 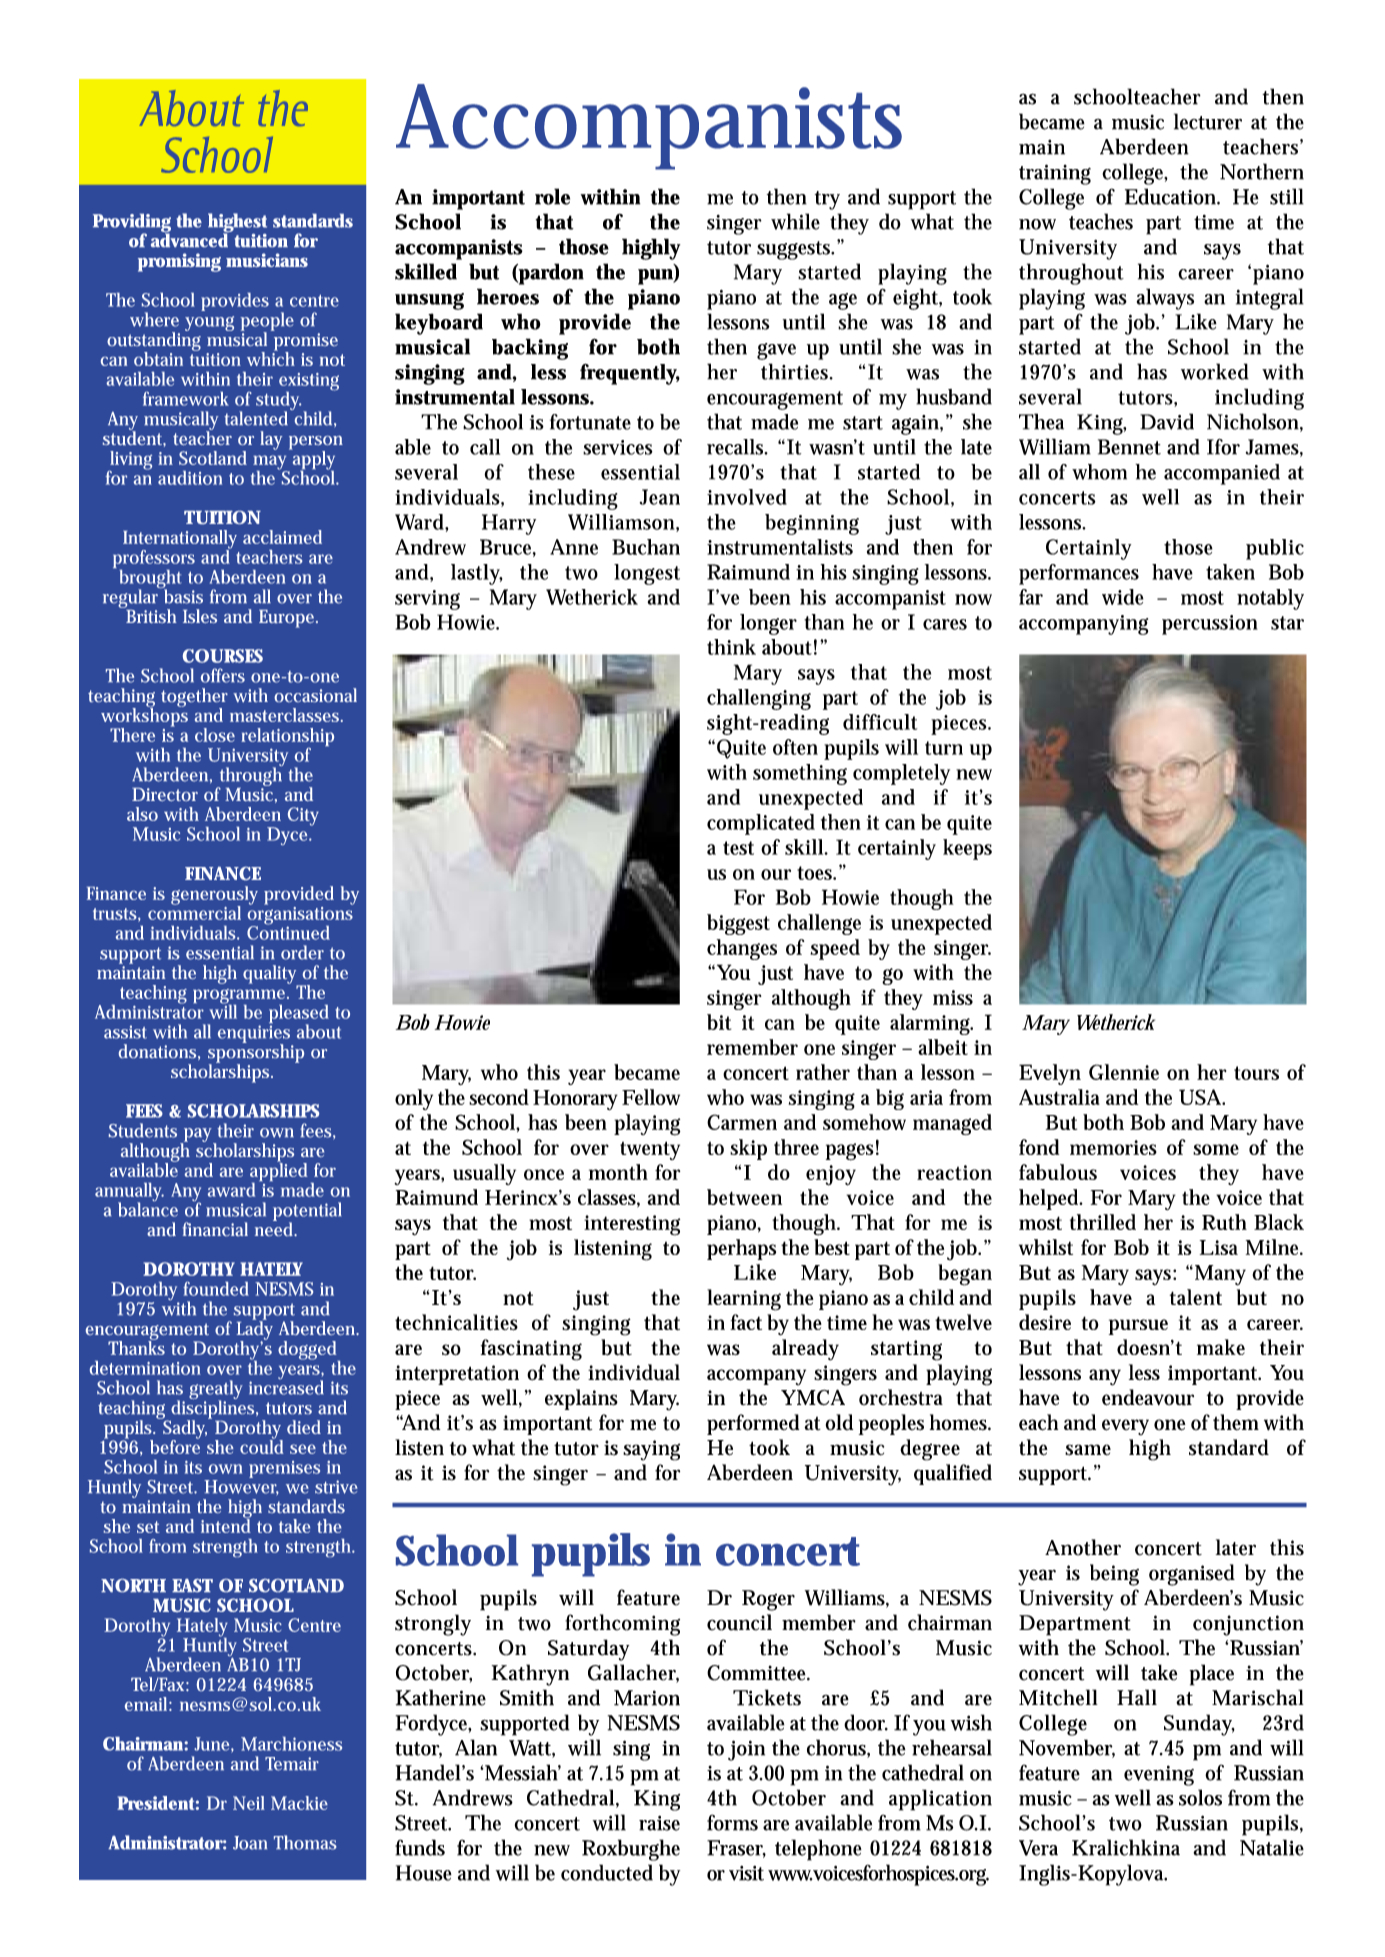 What do you see at coordinates (719, 1022) in the screenshot?
I see `bit` at bounding box center [719, 1022].
